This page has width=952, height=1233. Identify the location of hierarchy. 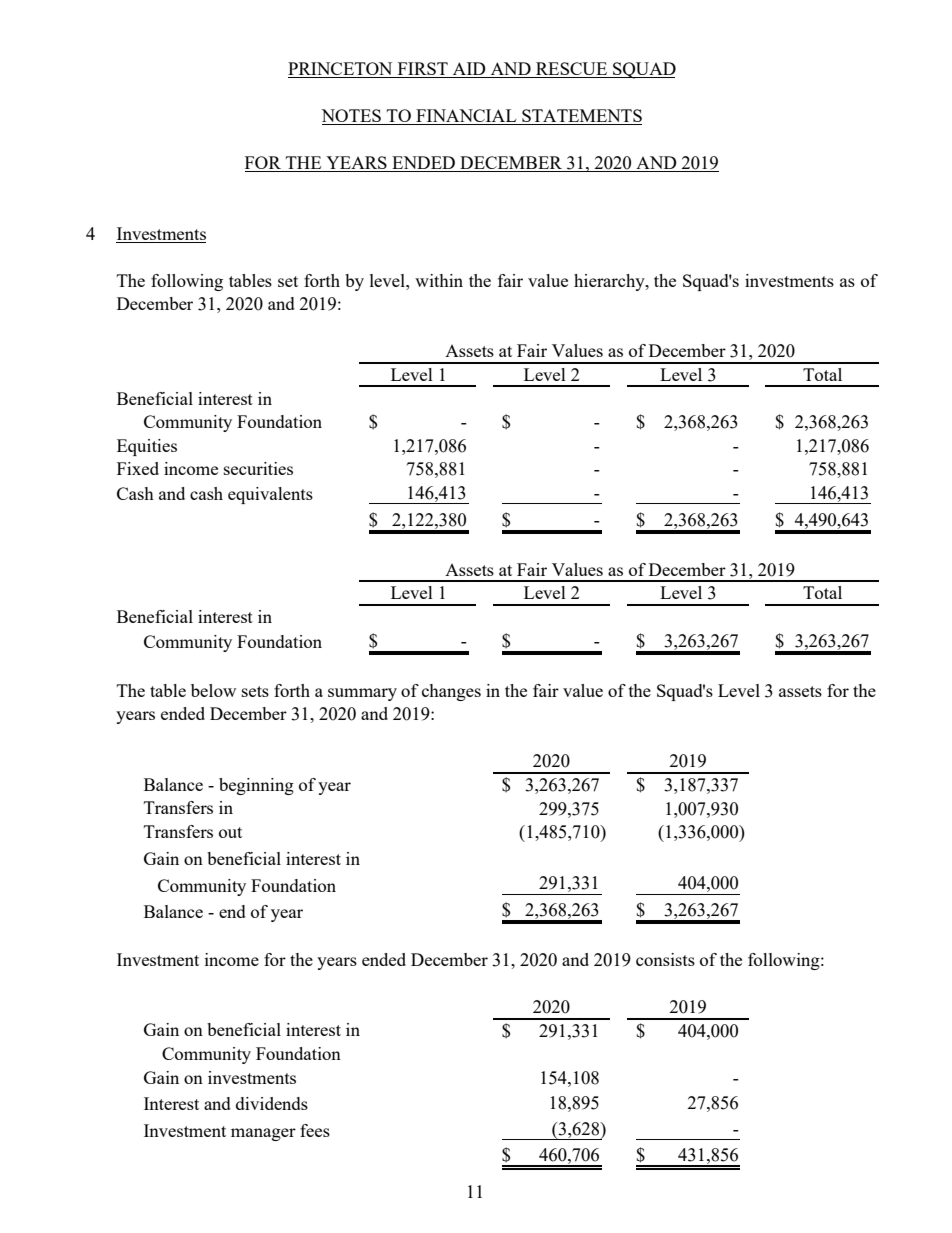
(610, 282).
